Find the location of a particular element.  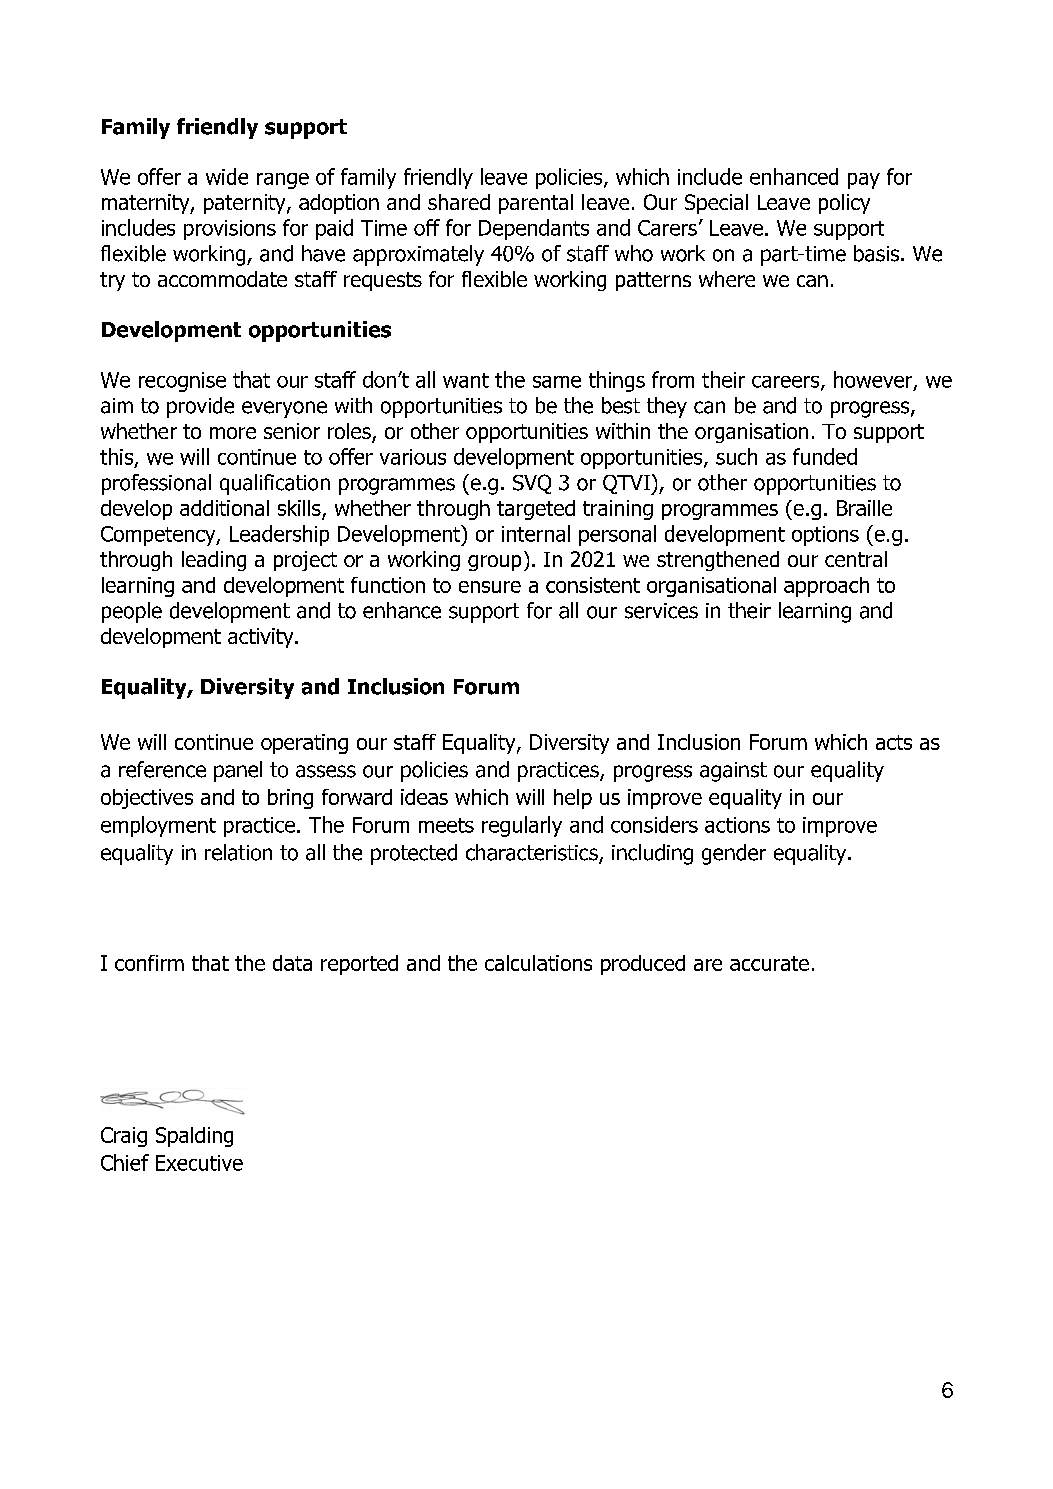

regularly is located at coordinates (522, 826).
